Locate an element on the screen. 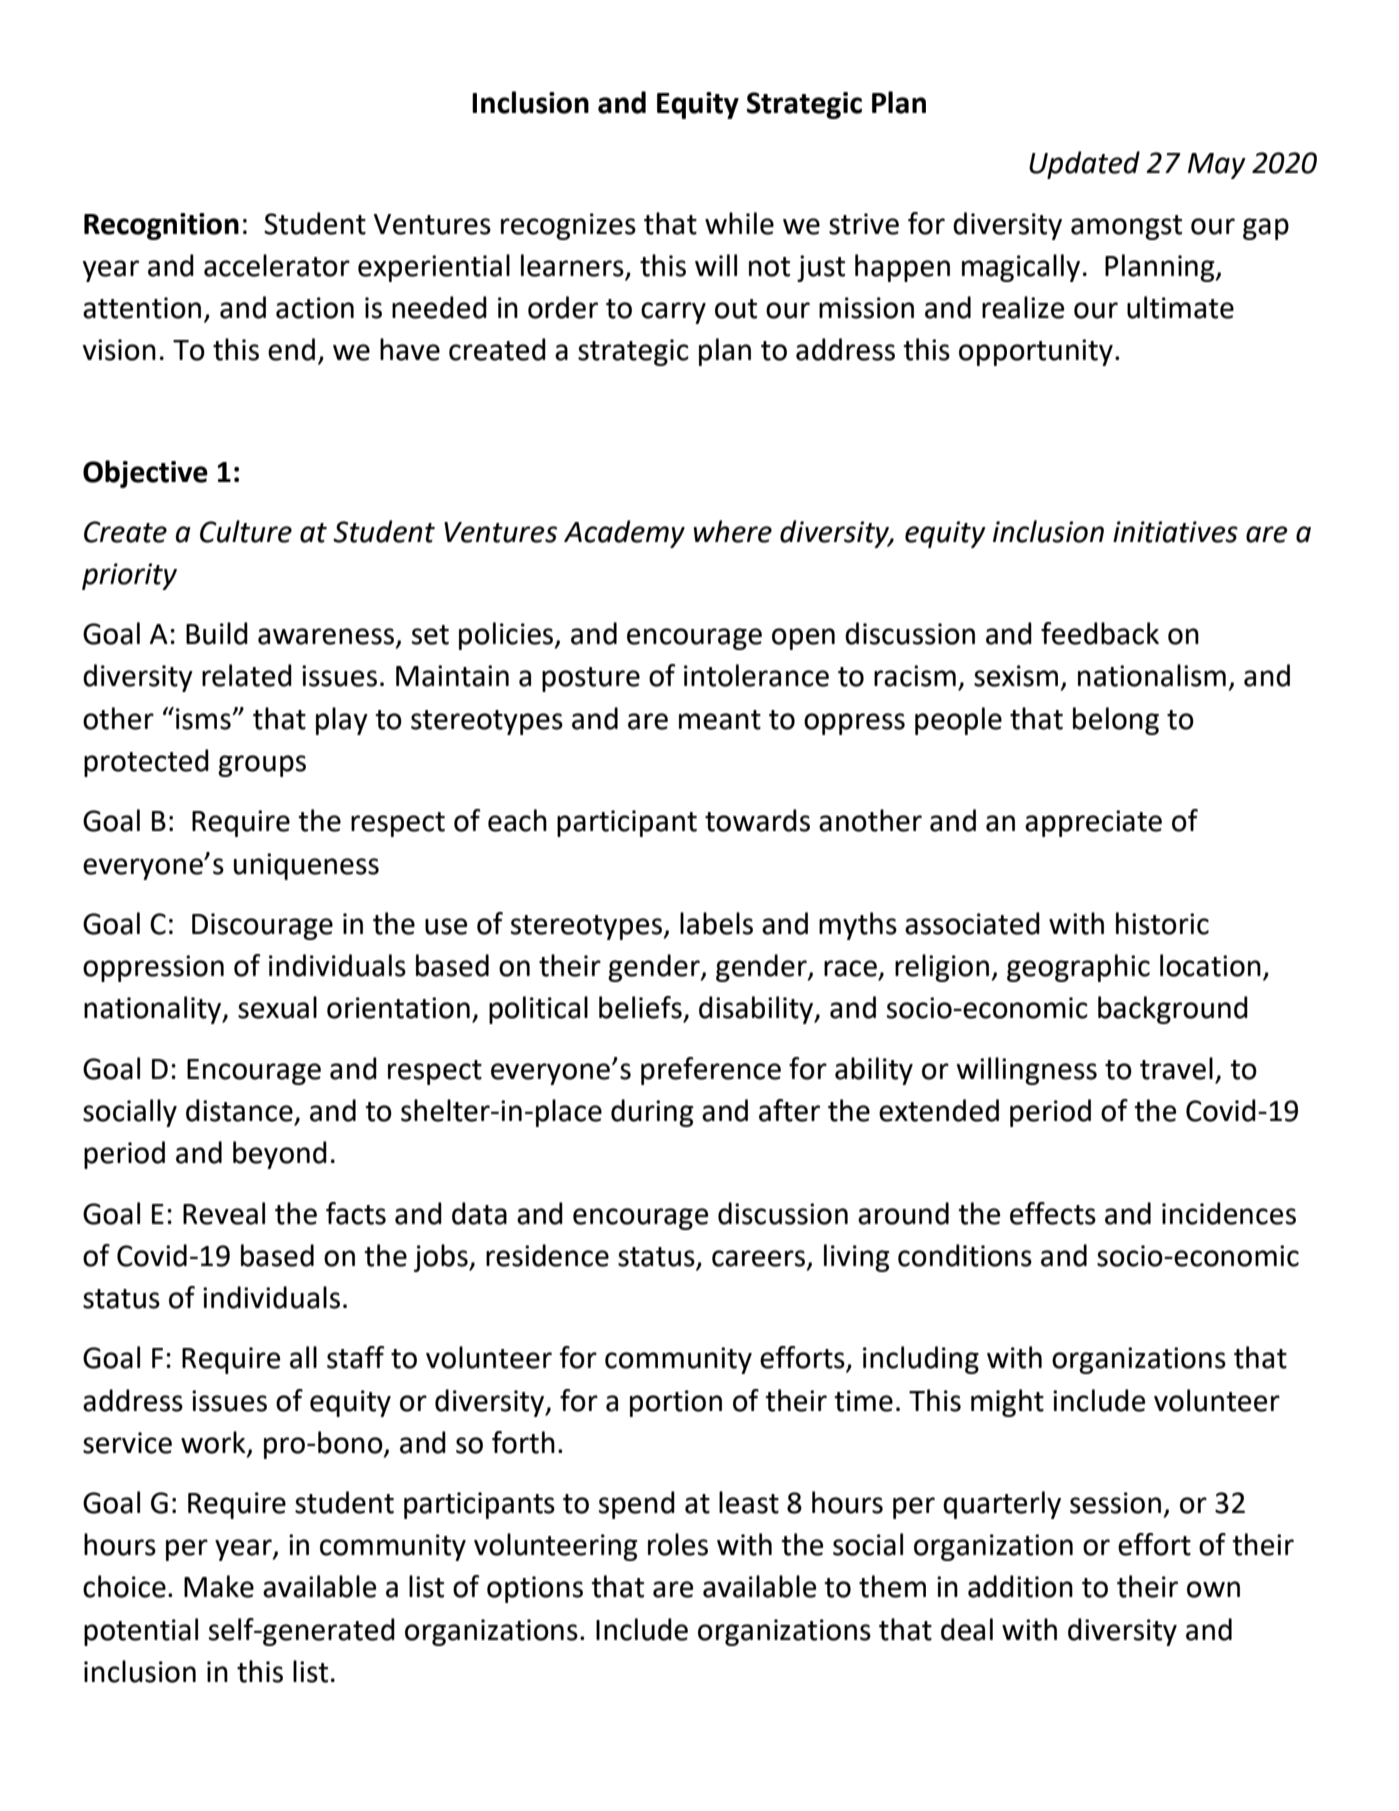 The image size is (1399, 1811). accelerator is located at coordinates (277, 265).
